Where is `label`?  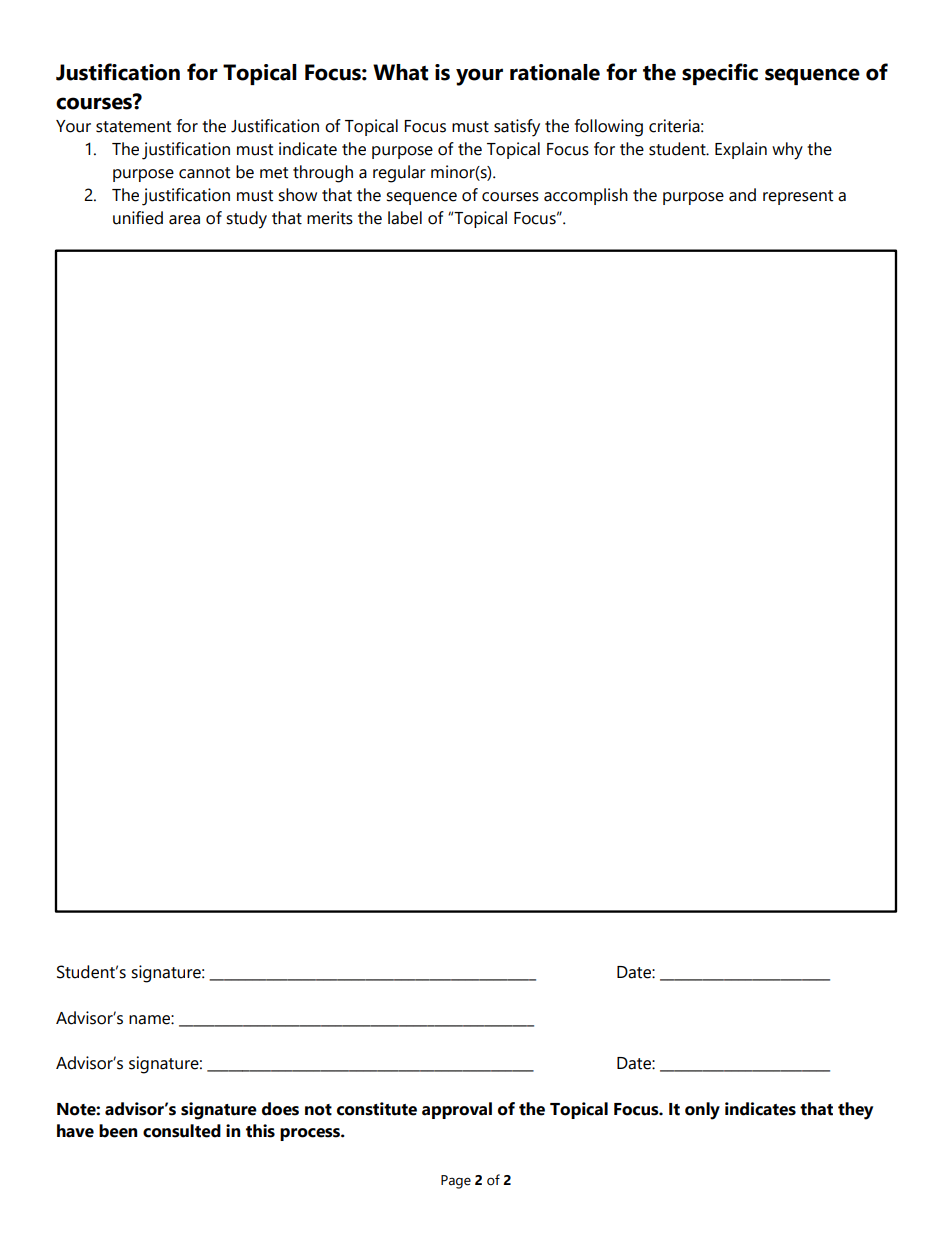
label is located at coordinates (405, 218).
